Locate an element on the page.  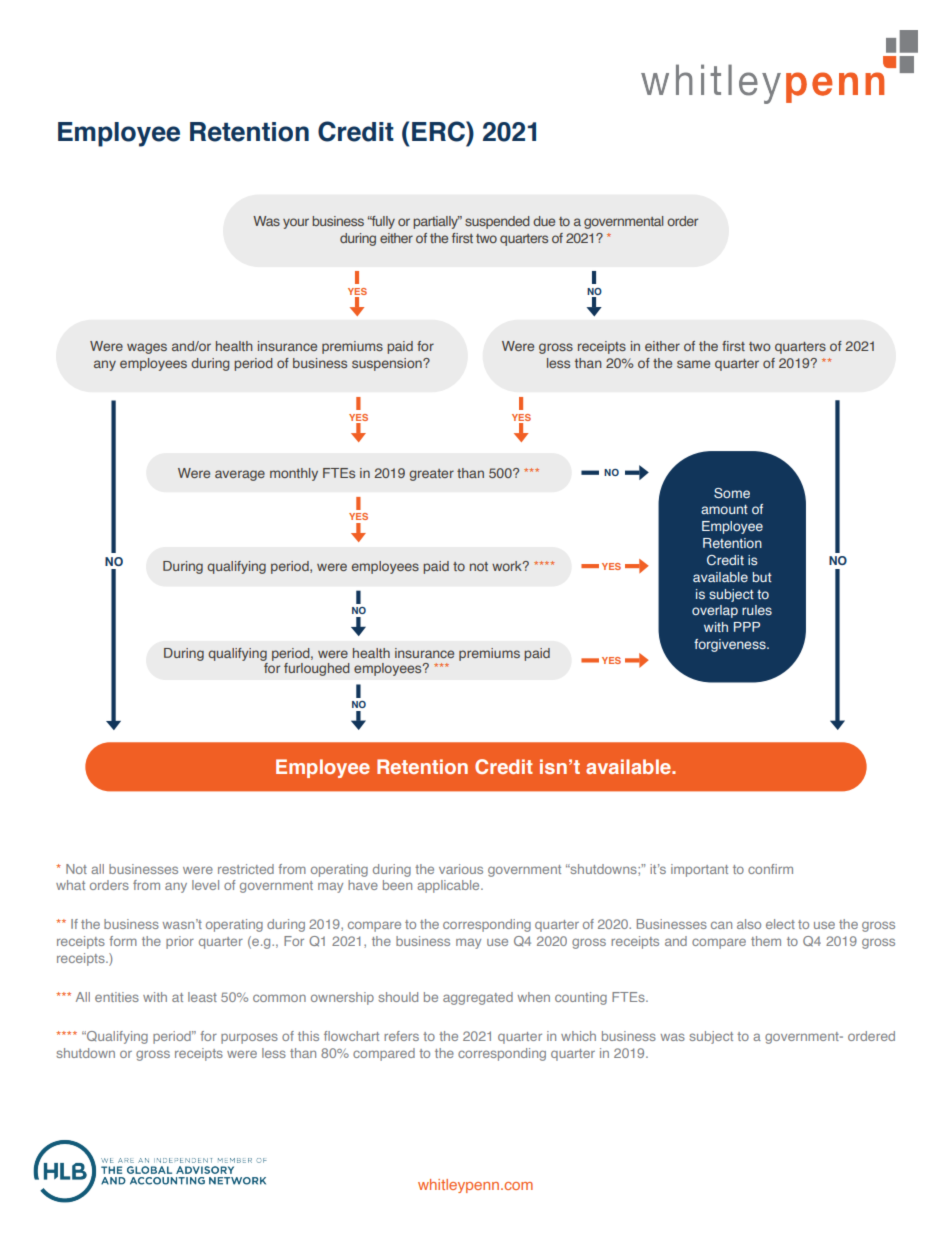
furloughed is located at coordinates (317, 669).
